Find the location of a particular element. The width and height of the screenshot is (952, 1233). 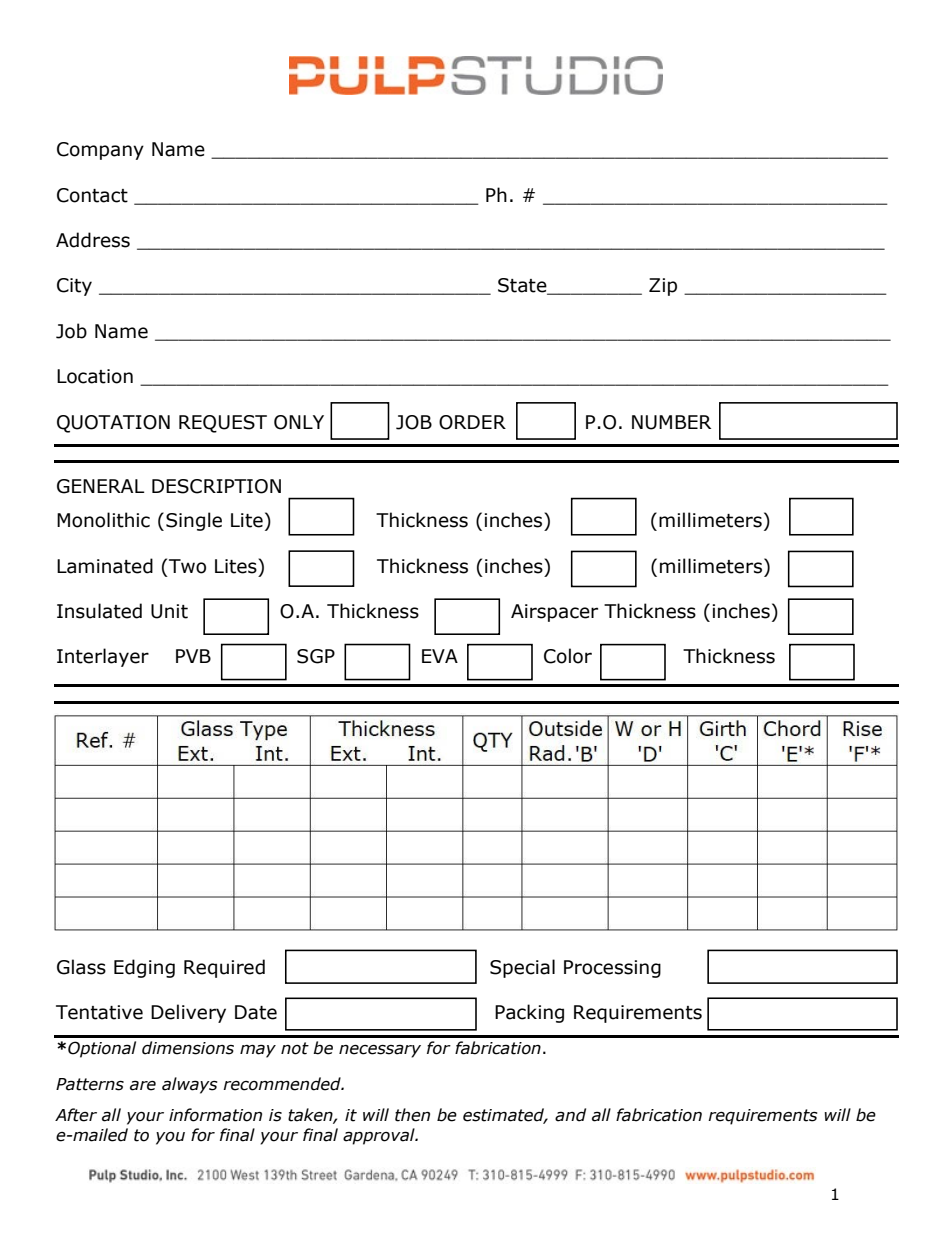

Interlayer is located at coordinates (103, 657).
